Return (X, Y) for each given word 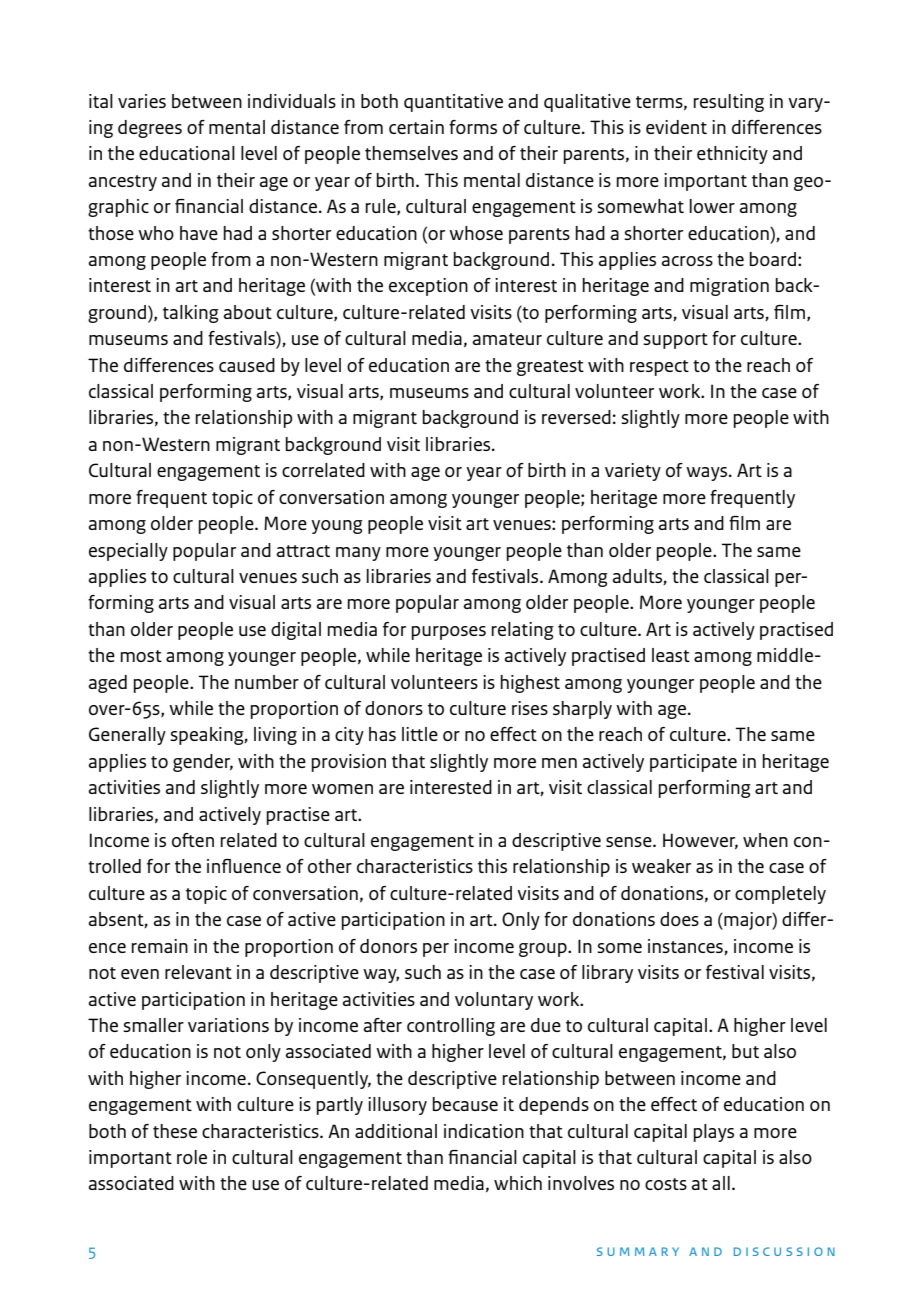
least (671, 655)
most (141, 656)
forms (473, 127)
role (192, 1157)
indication (484, 1131)
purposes (449, 633)
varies (142, 101)
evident (676, 127)
